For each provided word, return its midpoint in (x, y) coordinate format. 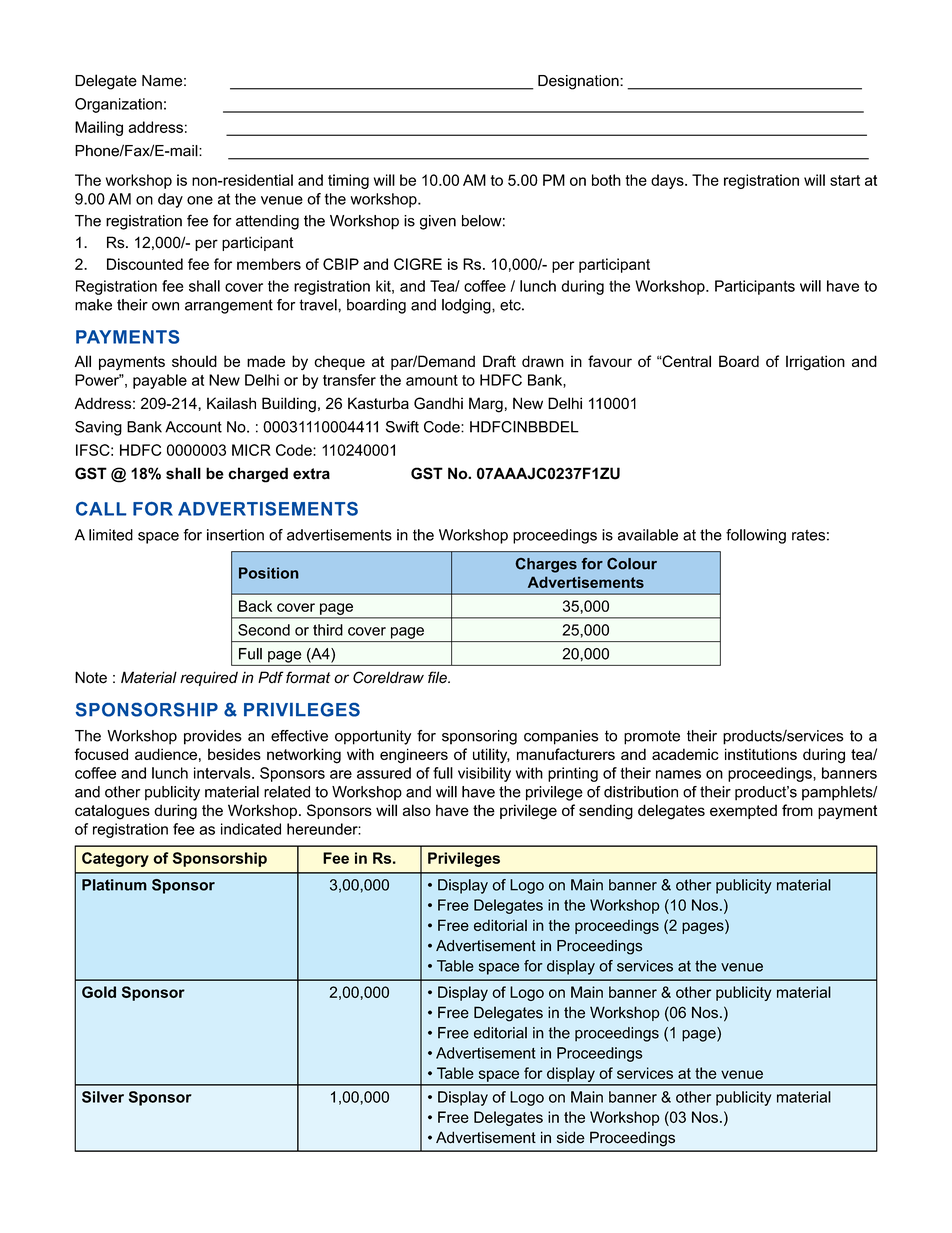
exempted (743, 811)
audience (166, 754)
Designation (579, 82)
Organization (118, 105)
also (417, 810)
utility (491, 755)
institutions (761, 754)
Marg (486, 405)
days (668, 181)
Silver (103, 1097)
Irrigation (815, 363)
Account (193, 427)
